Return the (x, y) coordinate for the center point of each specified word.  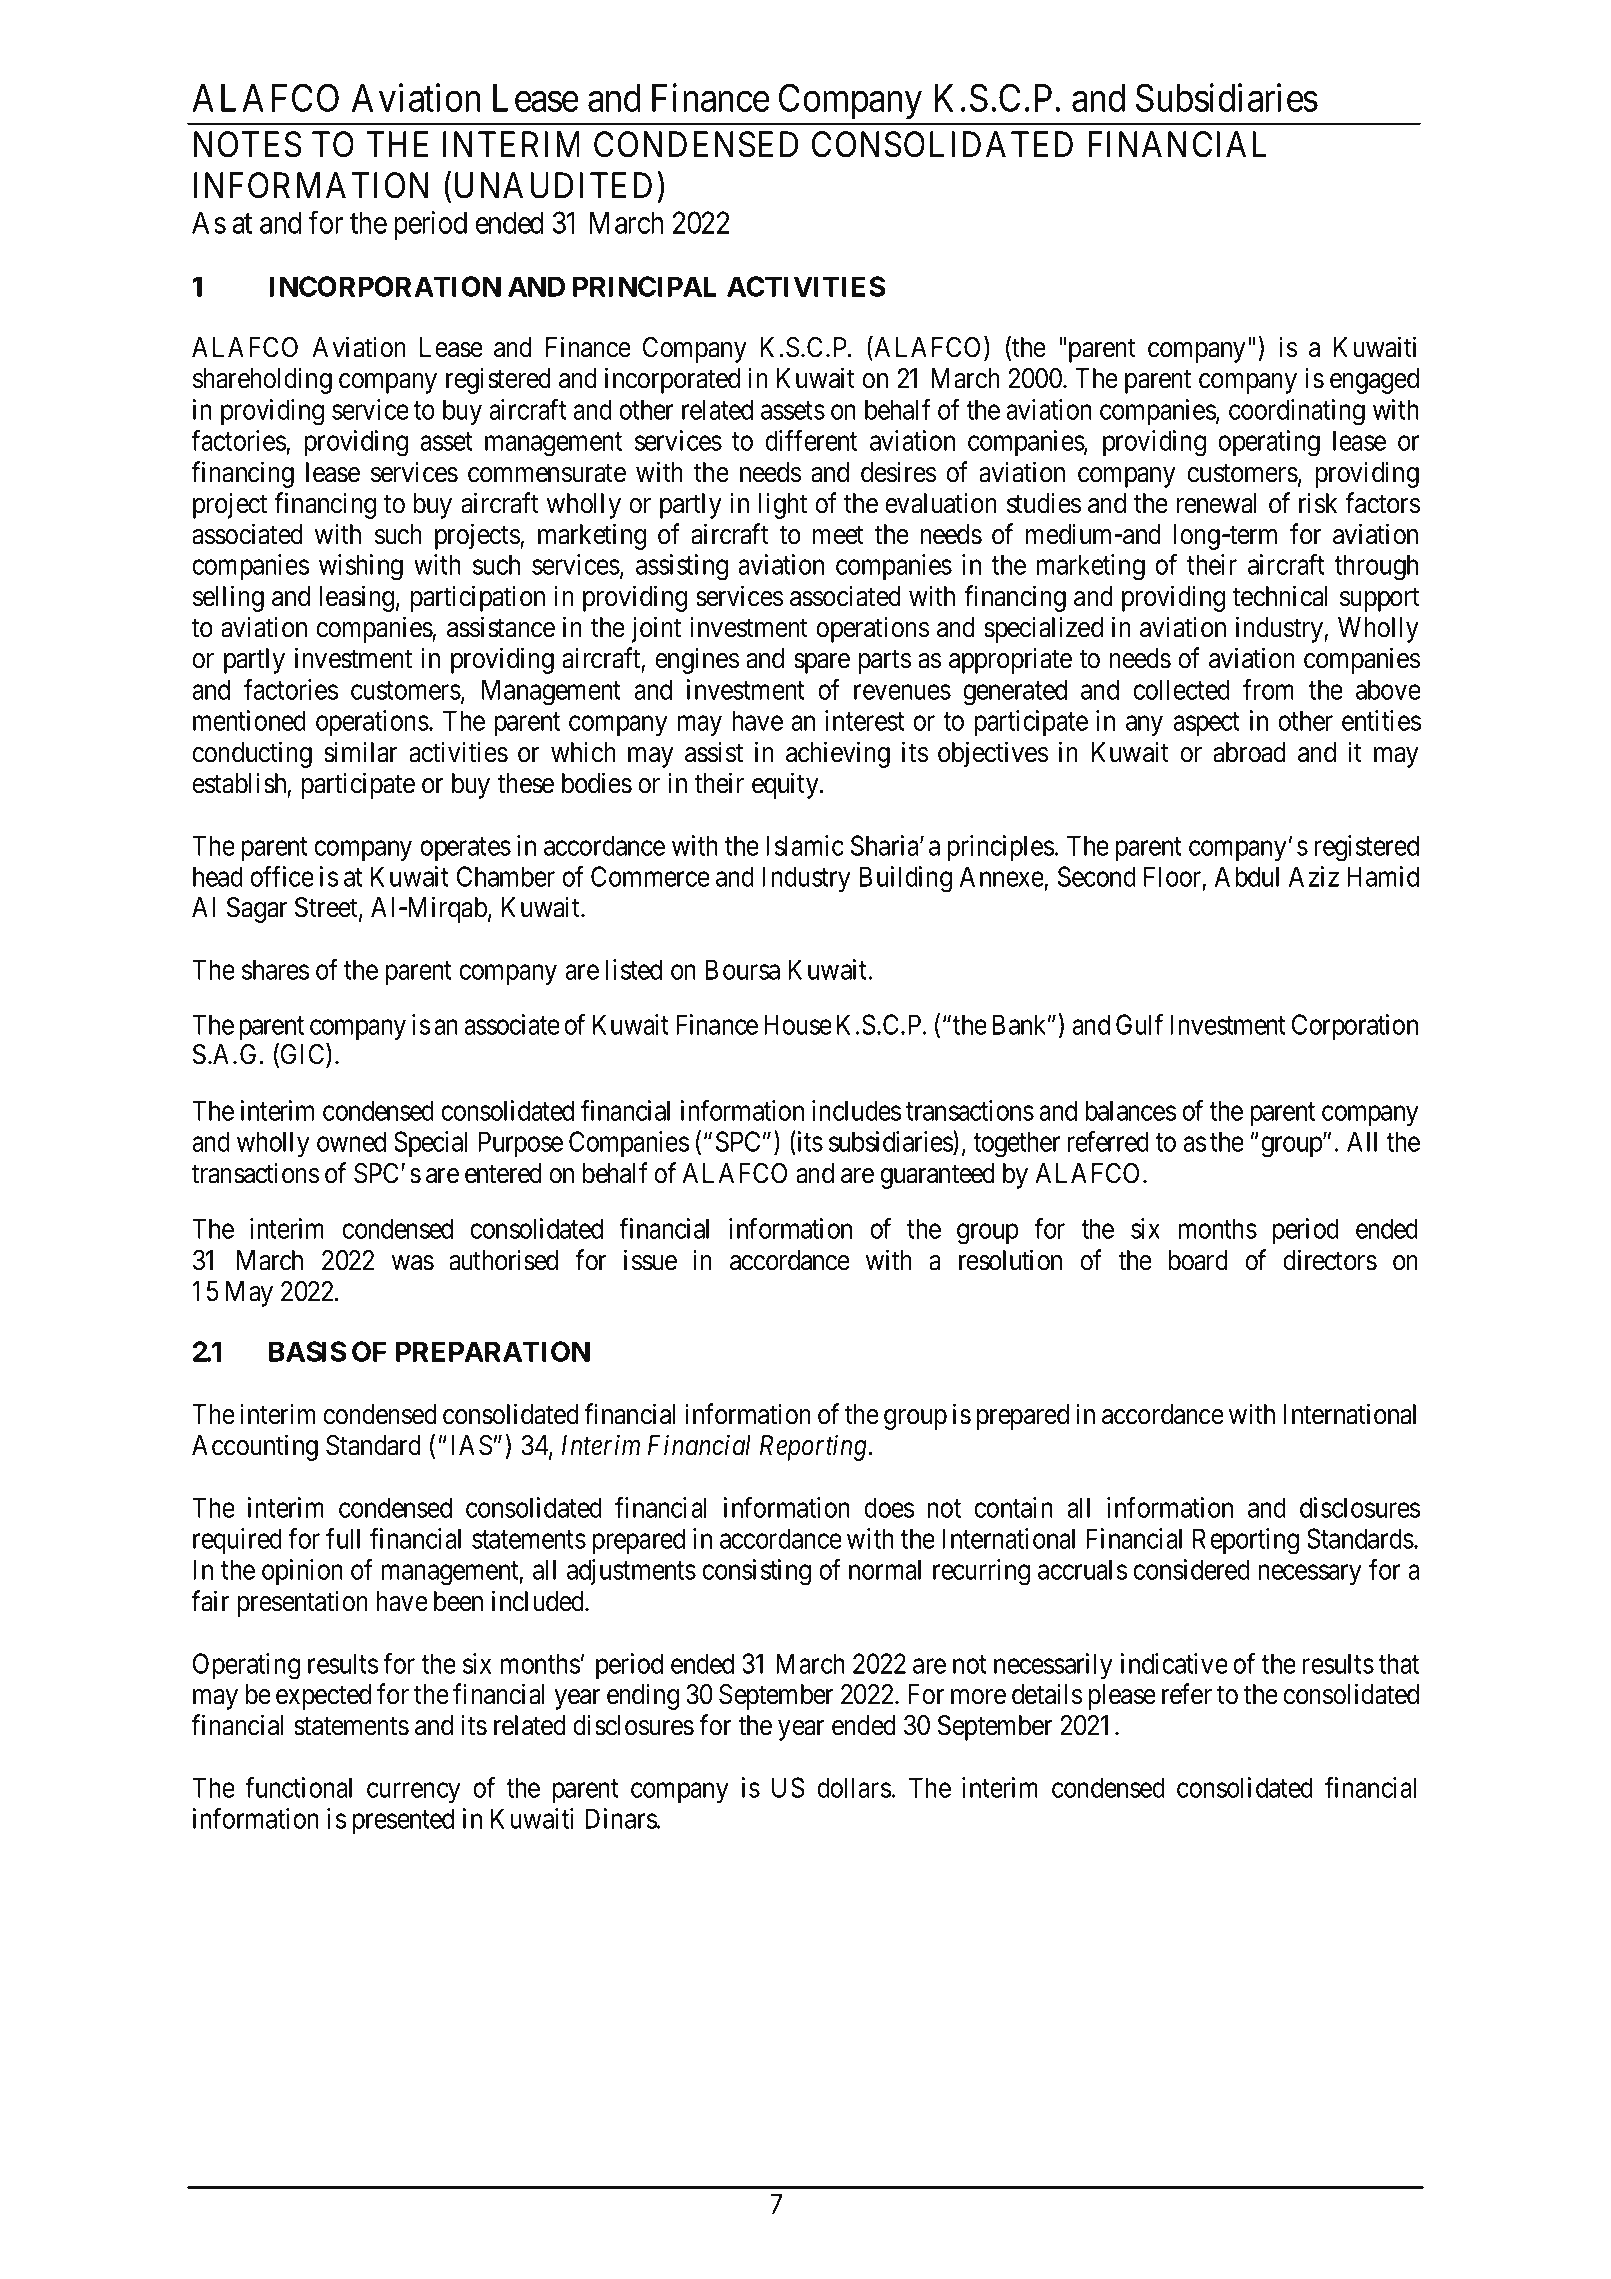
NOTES (247, 144)
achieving (838, 754)
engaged (1374, 381)
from (1268, 689)
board (1198, 1260)
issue (650, 1260)
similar (360, 752)
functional (298, 1787)
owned (351, 1141)
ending (643, 1696)
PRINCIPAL (645, 286)
